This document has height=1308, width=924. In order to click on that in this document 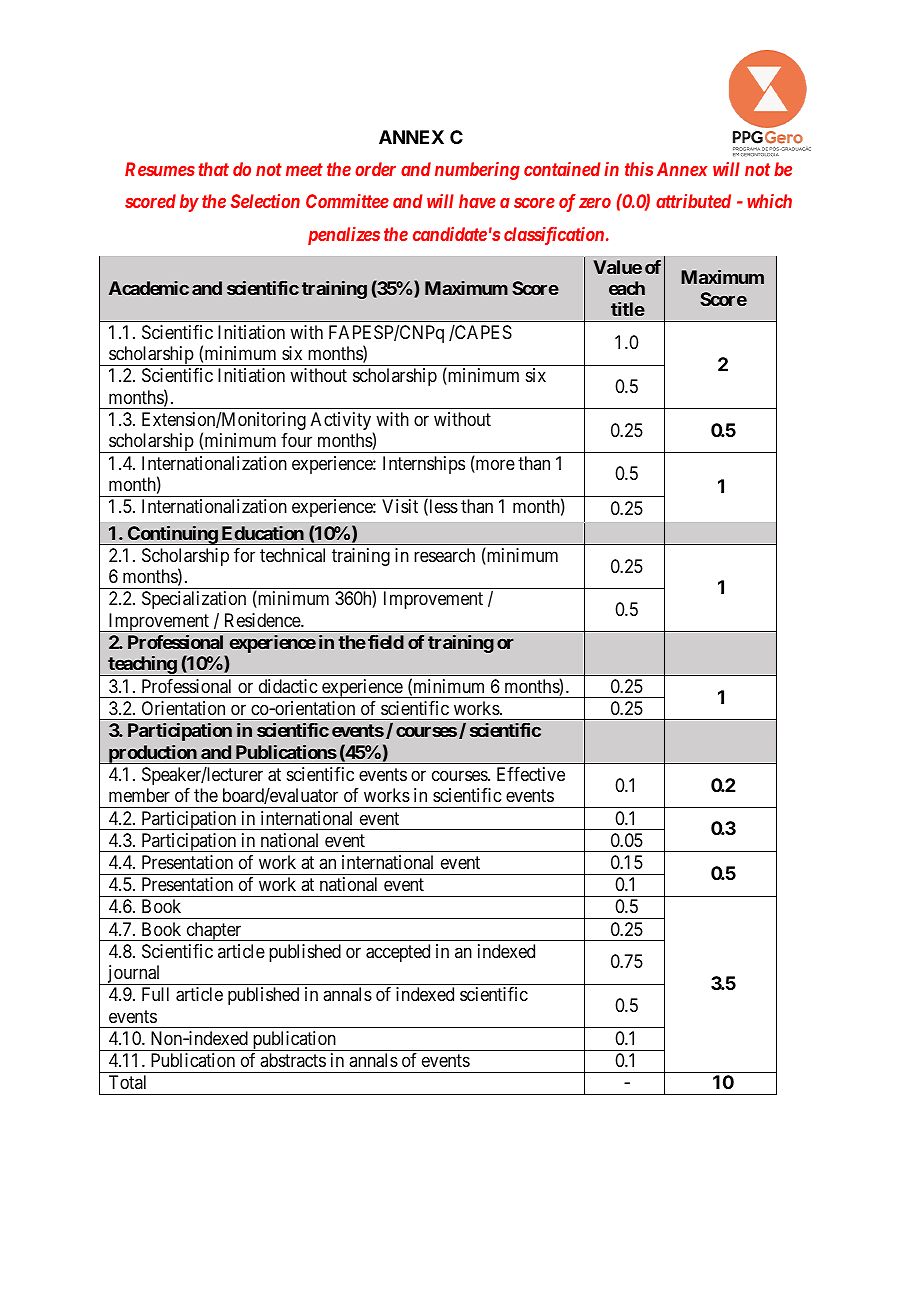, I will do `click(213, 169)`.
